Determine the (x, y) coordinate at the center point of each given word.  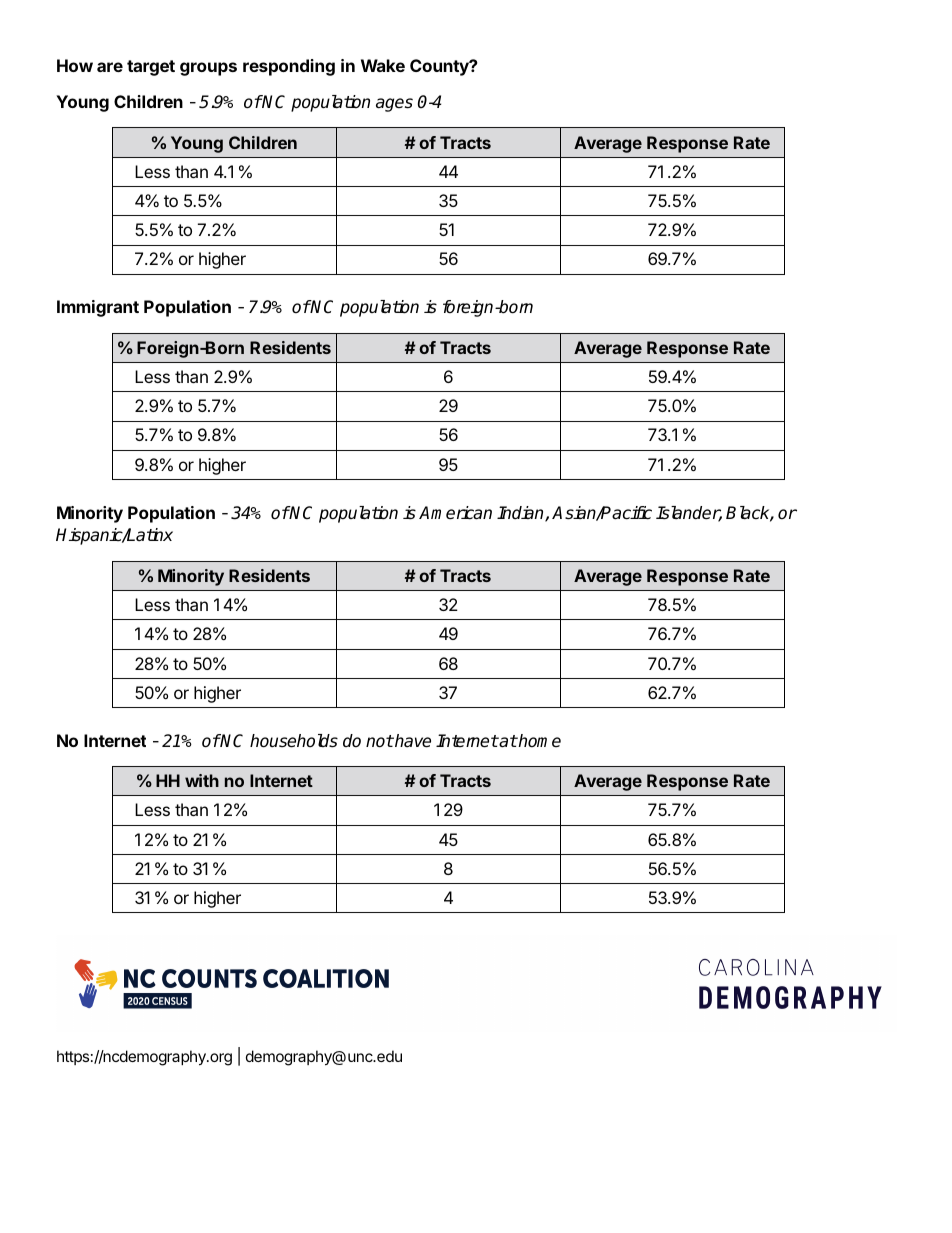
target (151, 68)
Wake (383, 65)
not (380, 741)
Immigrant (98, 308)
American (455, 513)
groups (208, 69)
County (440, 67)
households (294, 741)
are (110, 67)
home (539, 740)
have (412, 741)
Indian (521, 514)
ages (394, 105)
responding (289, 67)
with (202, 780)
